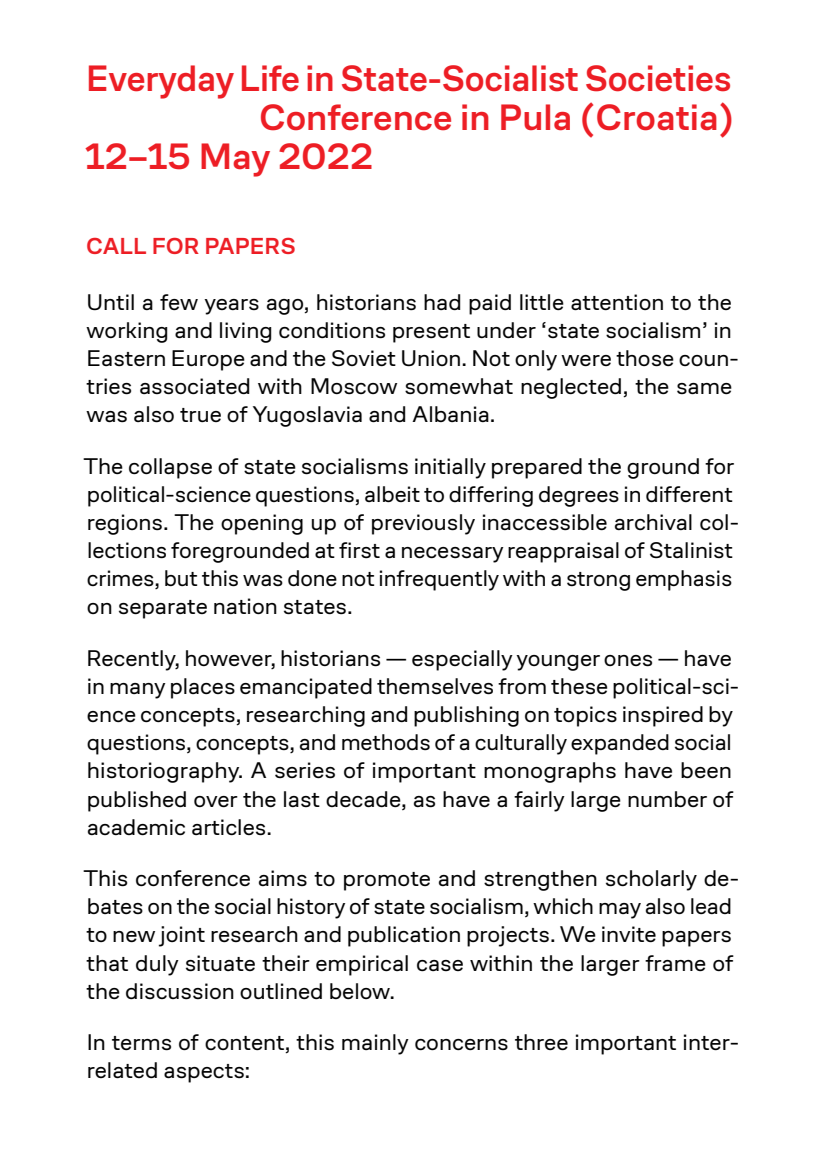  I want to click on present, so click(431, 333).
